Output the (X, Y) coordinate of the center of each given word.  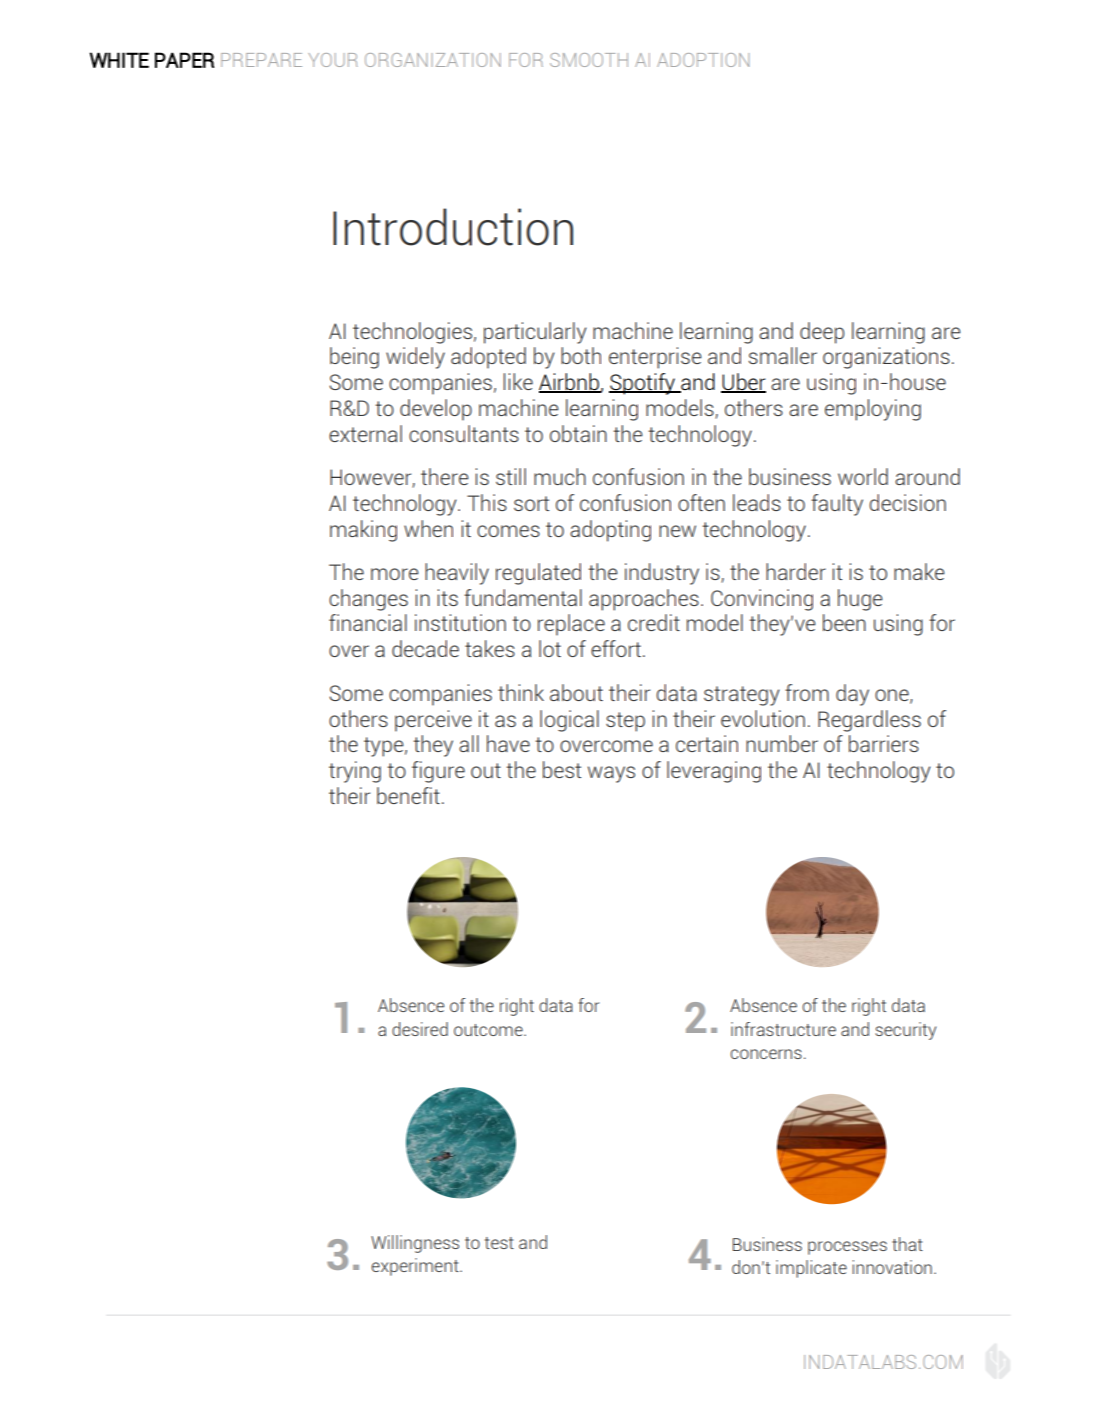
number (782, 743)
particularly (535, 333)
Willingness (415, 1244)
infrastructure (783, 1029)
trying (355, 772)
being (354, 358)
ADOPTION (703, 60)
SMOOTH (589, 60)
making (363, 531)
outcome (489, 1030)
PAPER (184, 60)
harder (796, 571)
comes (508, 531)
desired (420, 1029)
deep (822, 333)
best (562, 769)
